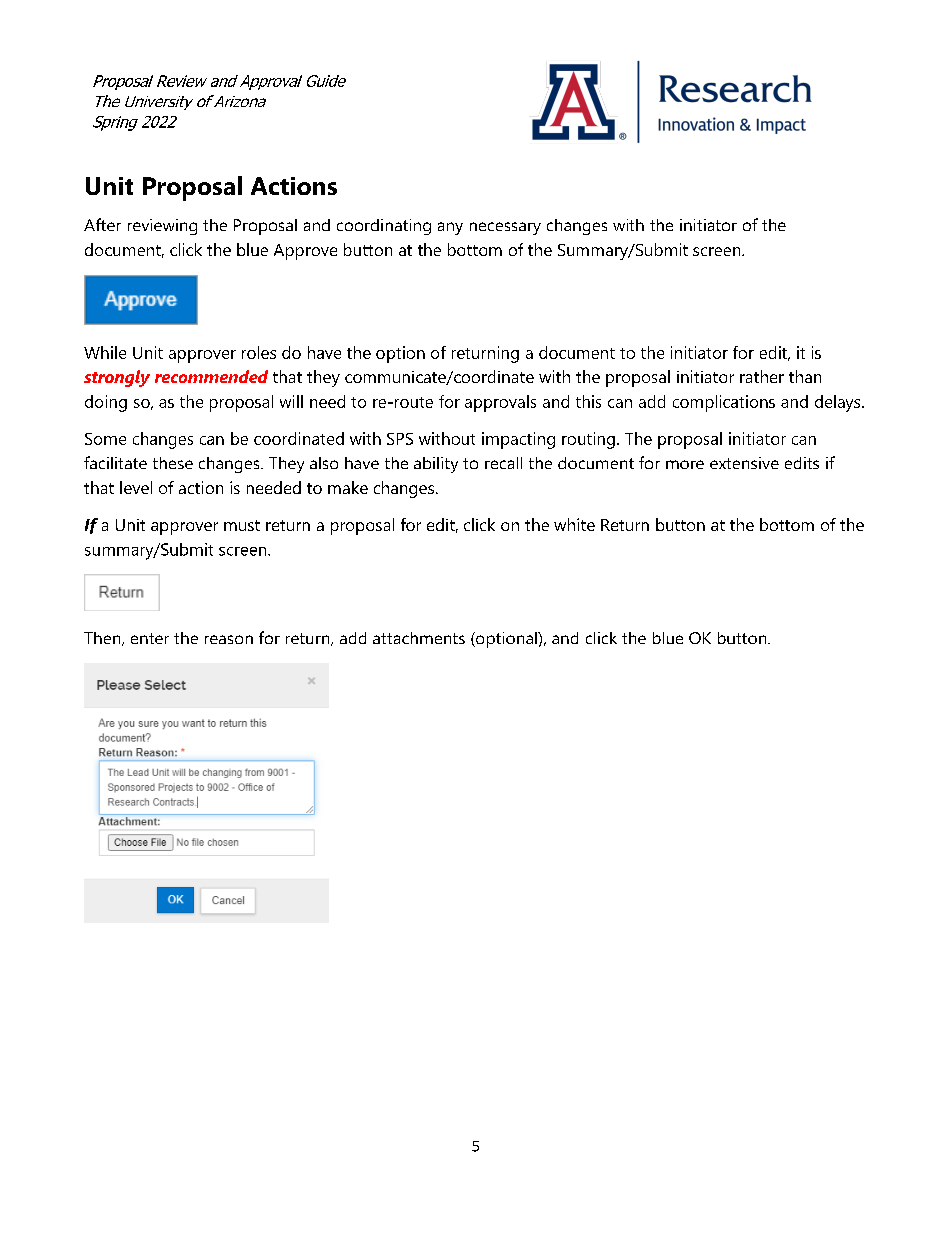 The width and height of the image is (952, 1233). What do you see at coordinates (419, 638) in the image?
I see `attachments` at bounding box center [419, 638].
